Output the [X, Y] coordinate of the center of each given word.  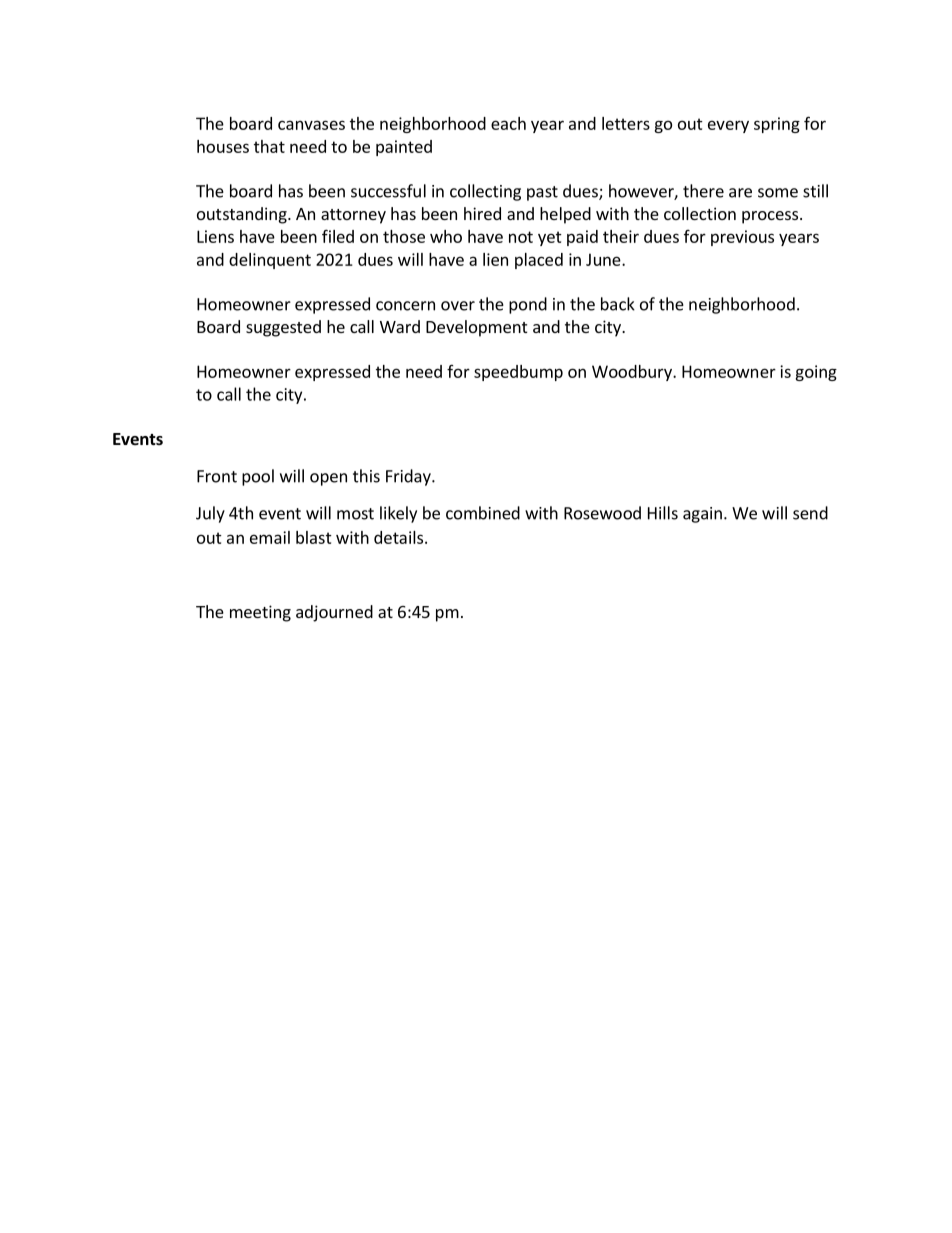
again [702, 515]
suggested [283, 328]
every [728, 126]
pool [258, 477]
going [816, 373]
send [810, 513]
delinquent [270, 261]
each [508, 123]
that [269, 146]
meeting [260, 613]
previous [742, 238]
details [400, 537]
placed [539, 261]
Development [476, 328]
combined [483, 513]
